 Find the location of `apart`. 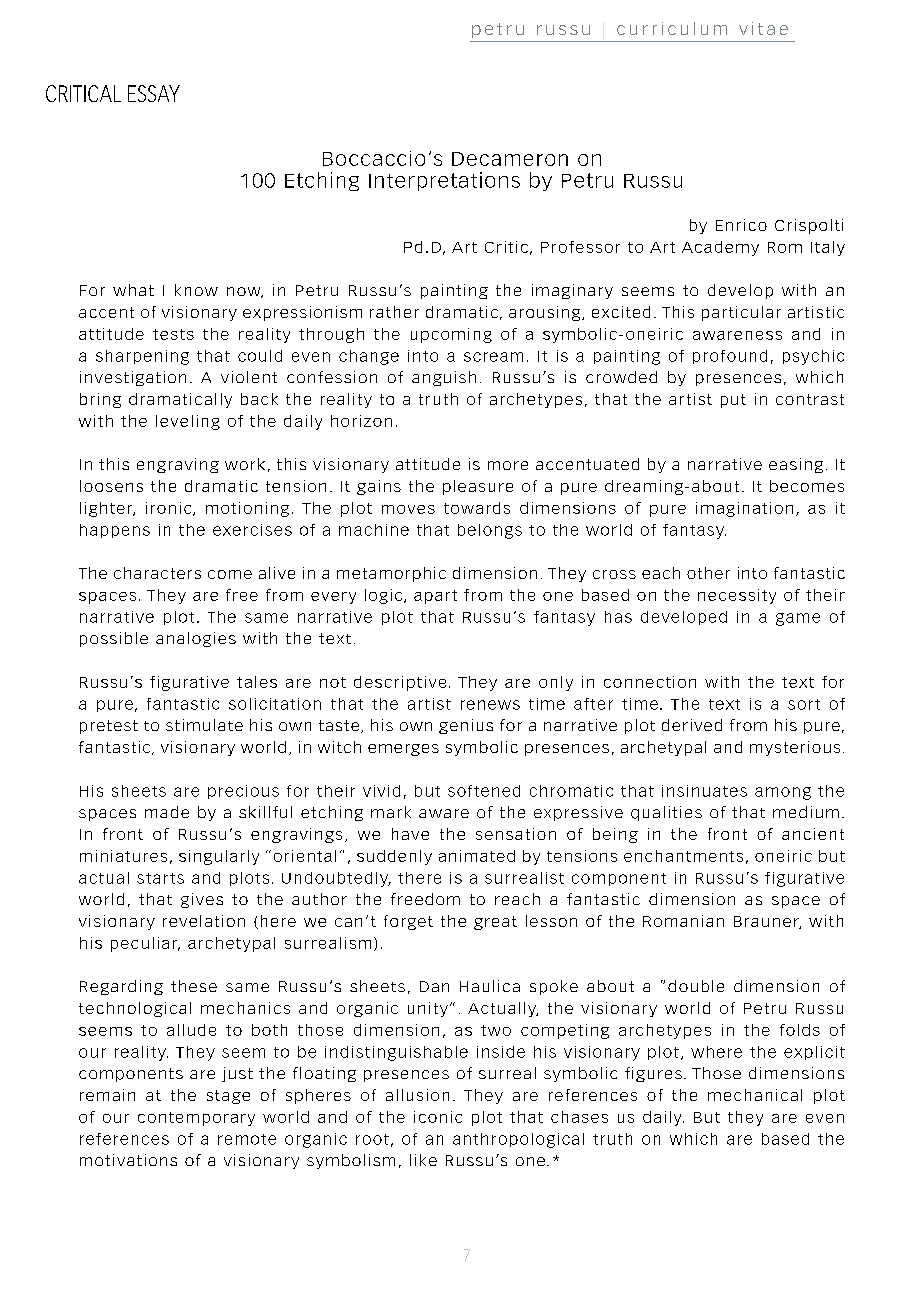

apart is located at coordinates (435, 597).
